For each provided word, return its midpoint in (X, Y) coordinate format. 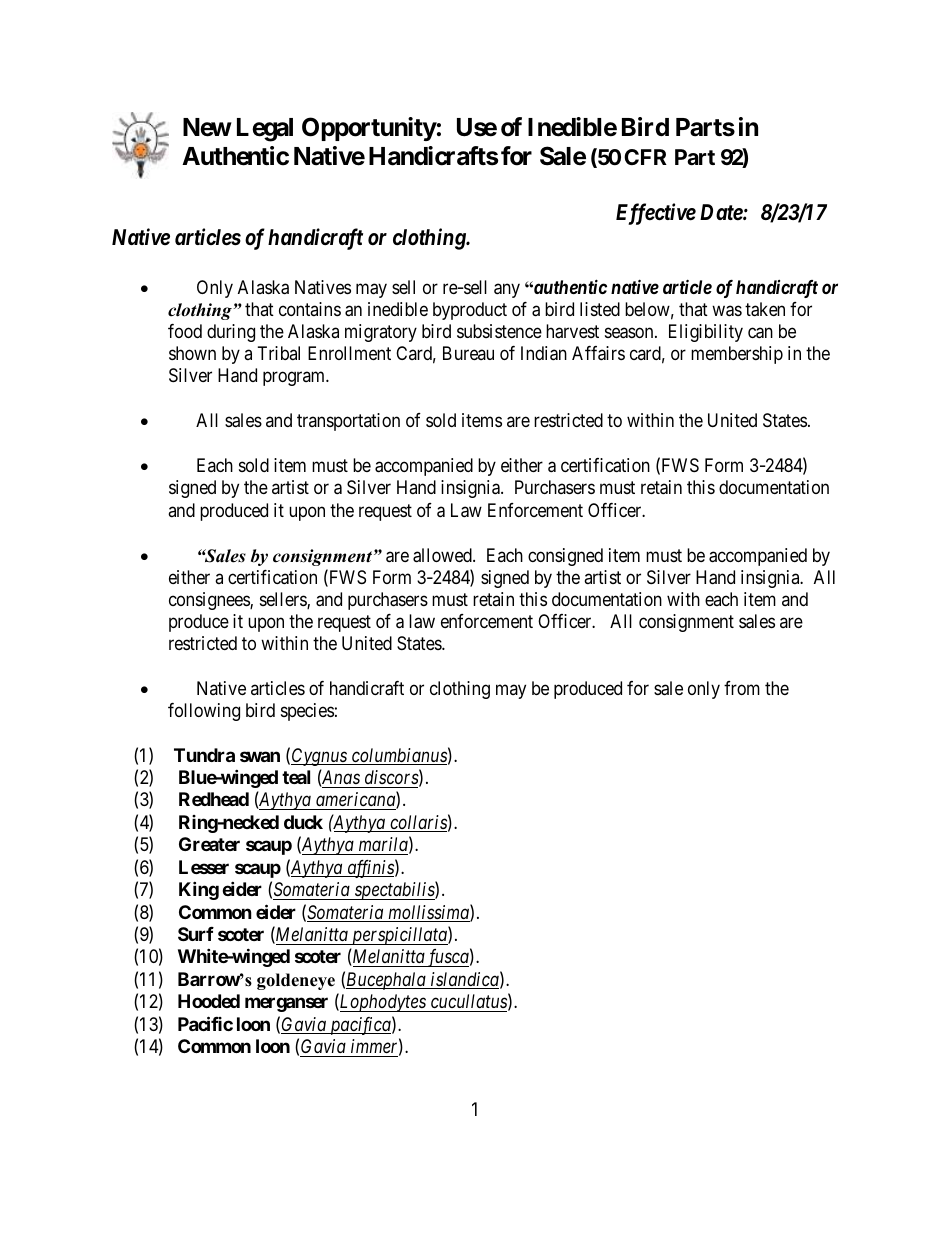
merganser (286, 1004)
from (742, 688)
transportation (348, 422)
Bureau (468, 353)
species (307, 712)
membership (737, 355)
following (204, 712)
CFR (645, 157)
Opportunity (369, 129)
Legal (265, 130)
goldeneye (296, 981)
